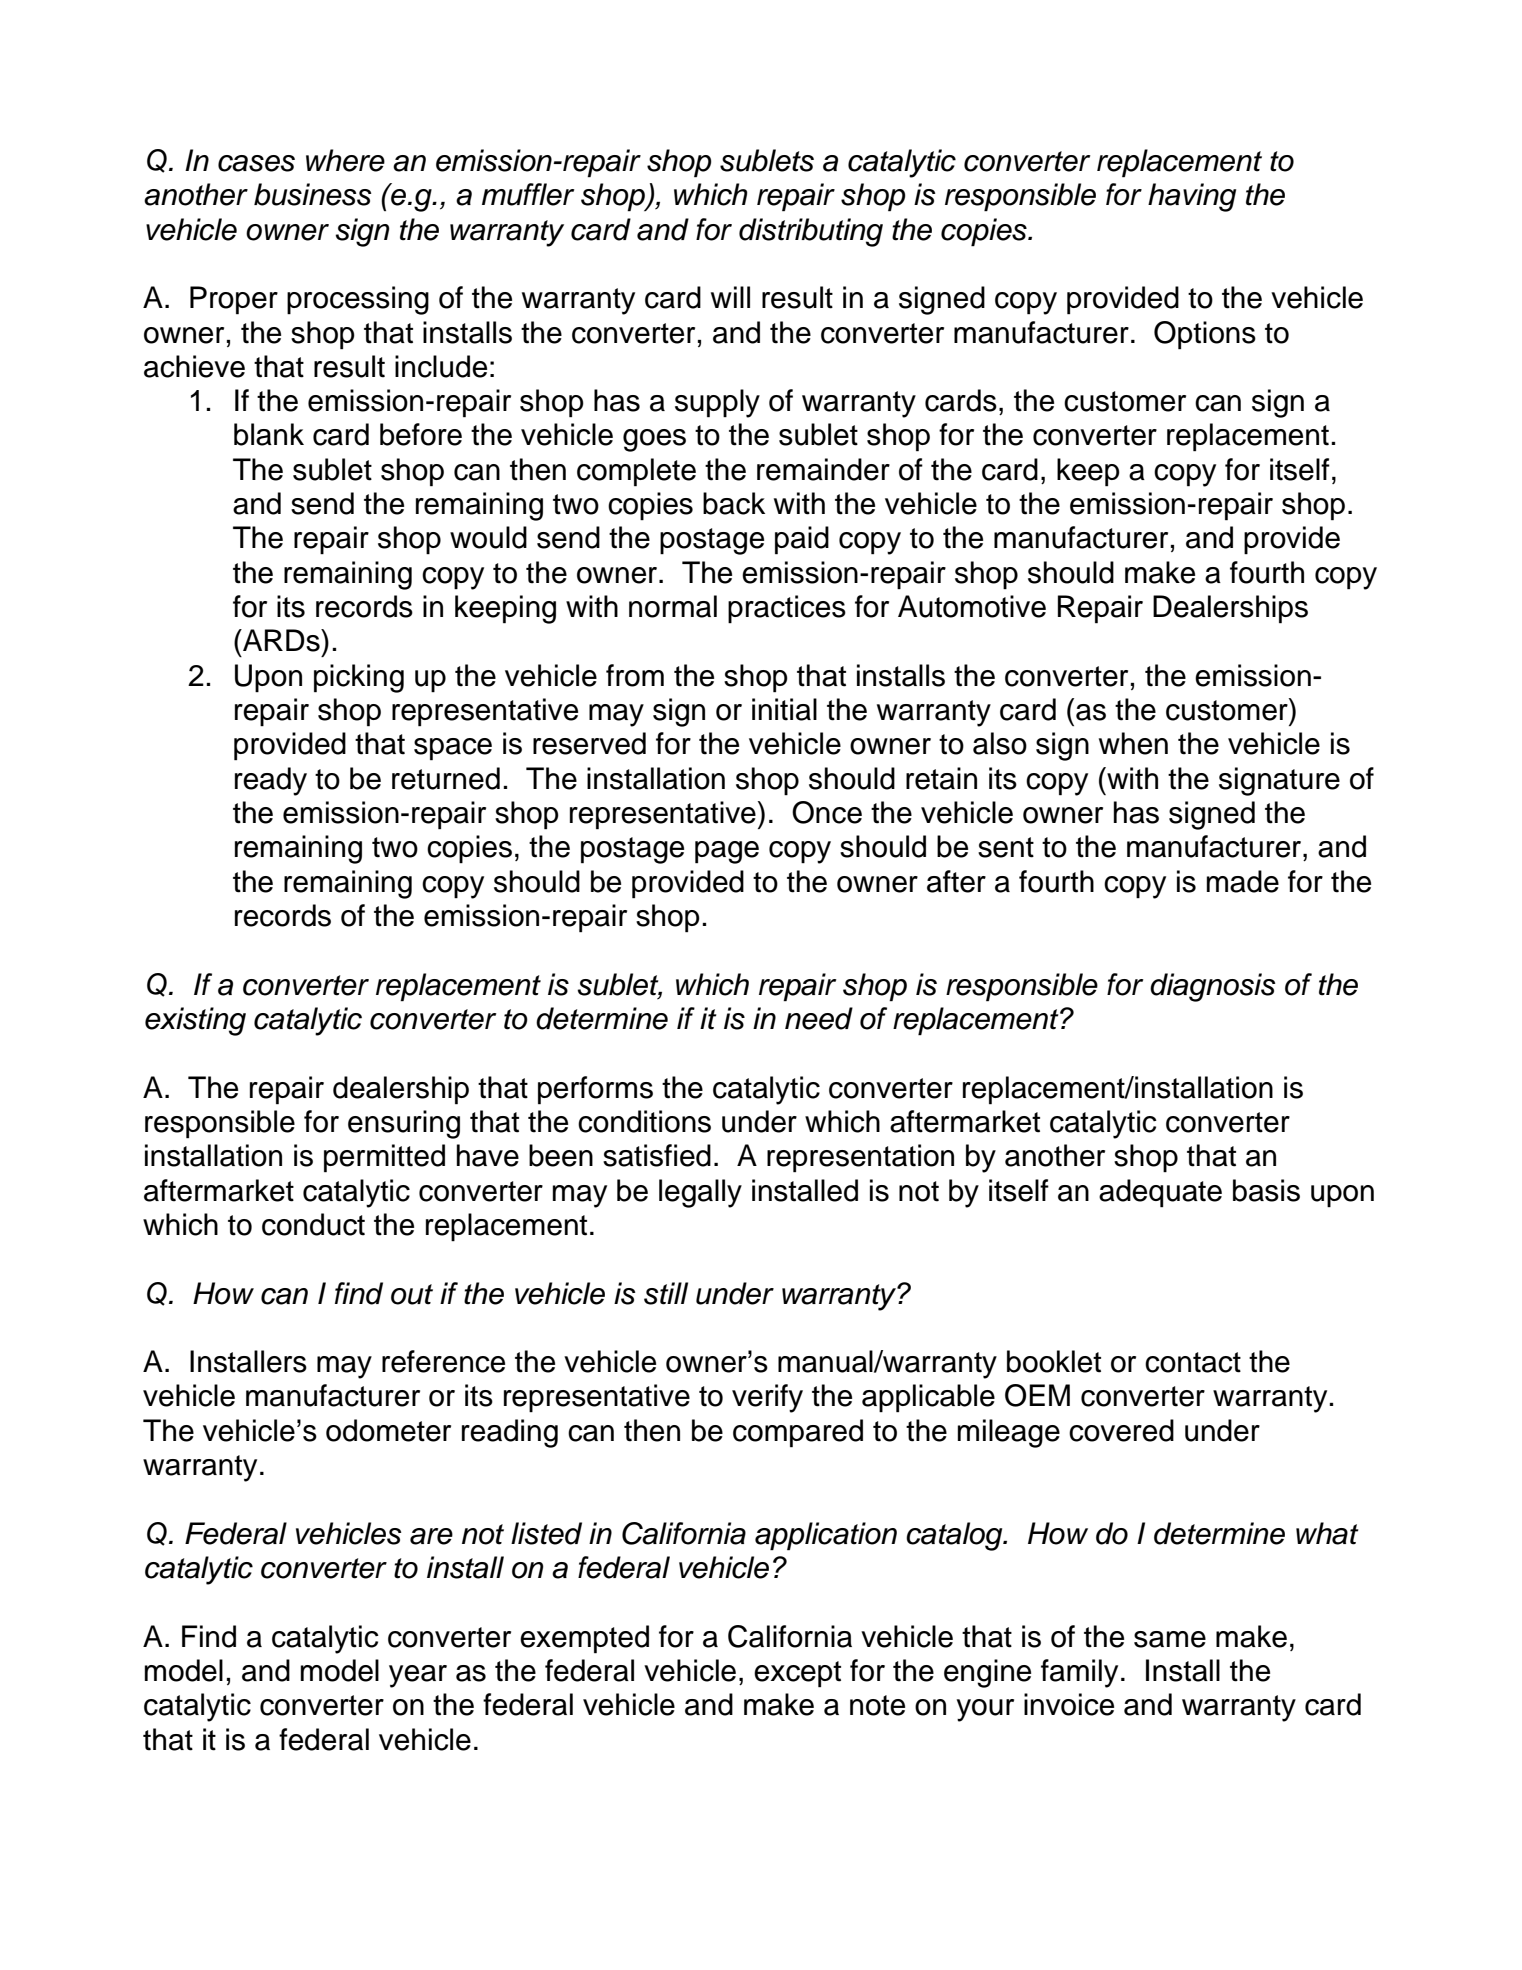 The height and width of the image is (1970, 1522). Describe the element at coordinates (797, 1674) in the image. I see `except` at that location.
